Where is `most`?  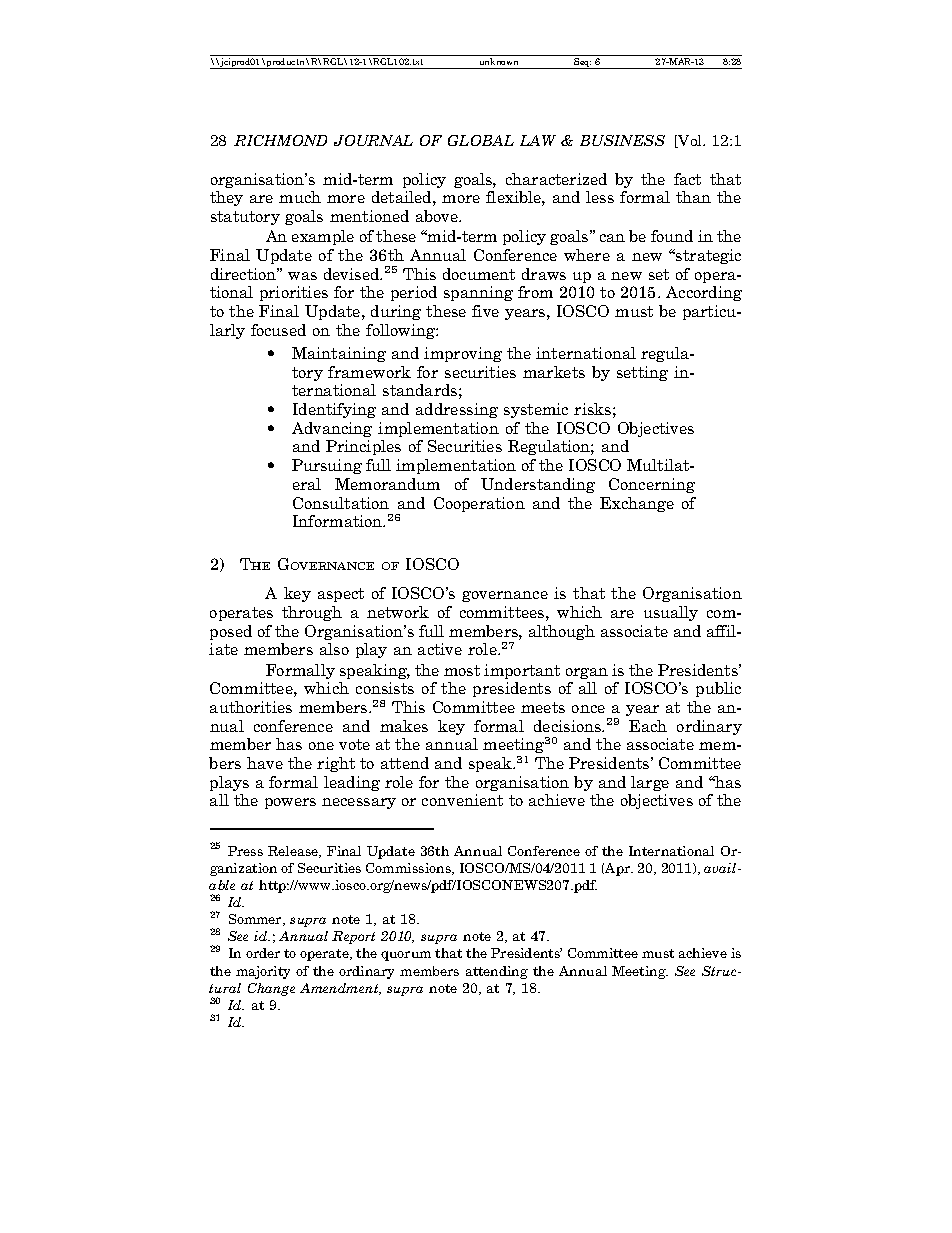 most is located at coordinates (462, 670).
